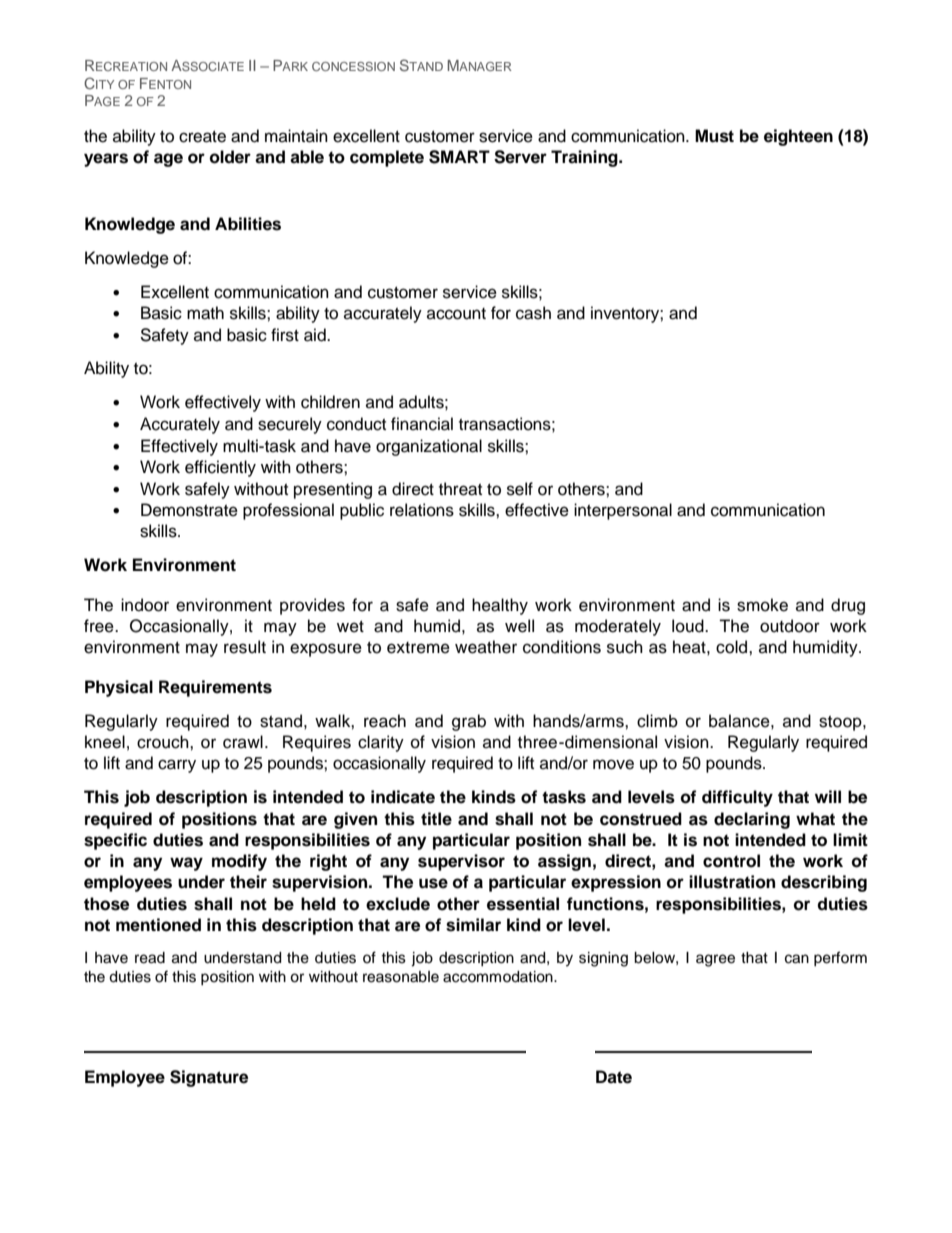 This page has width=952, height=1233. Describe the element at coordinates (436, 819) in the page. I see `title` at that location.
